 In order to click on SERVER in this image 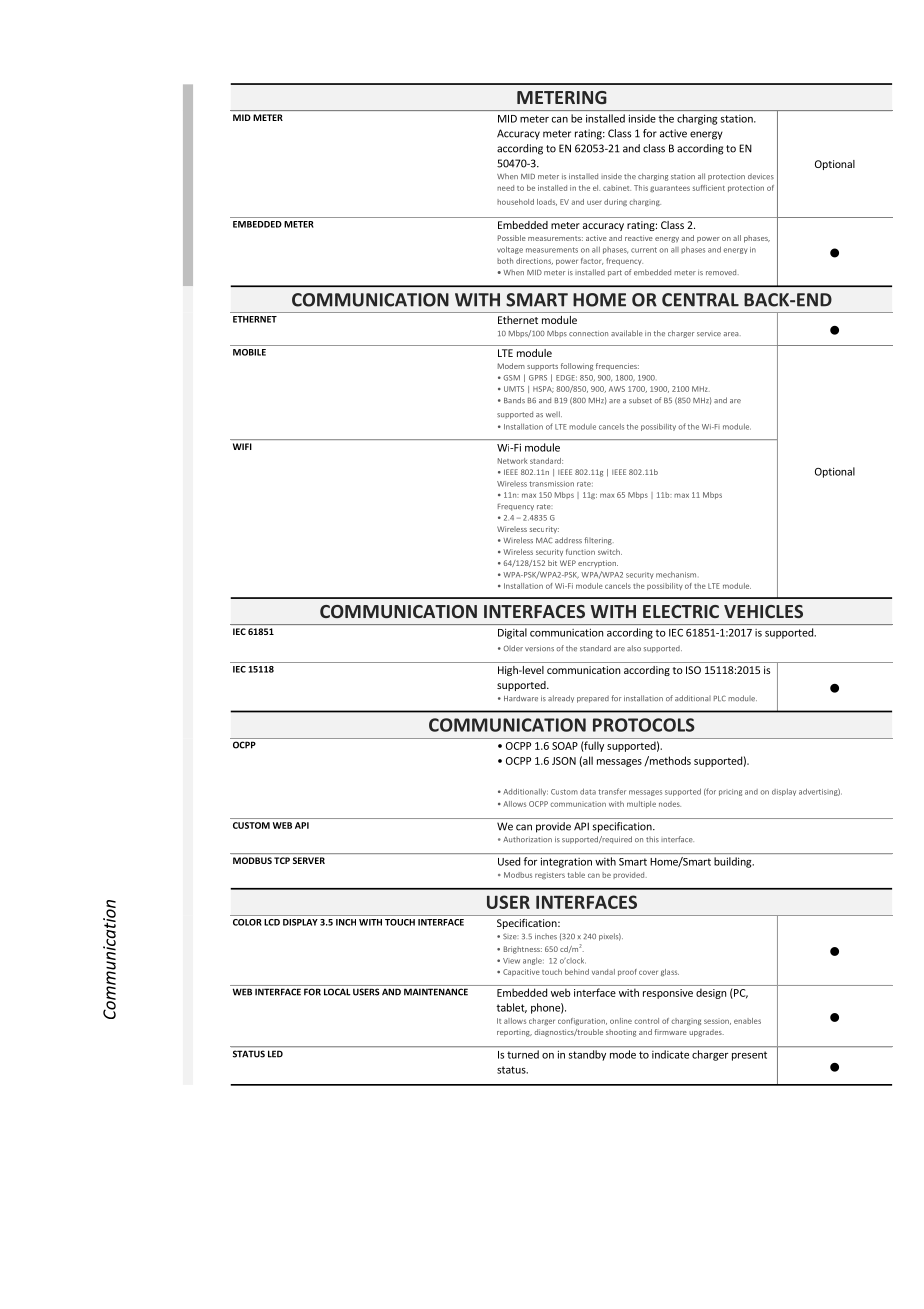, I will do `click(309, 860)`.
